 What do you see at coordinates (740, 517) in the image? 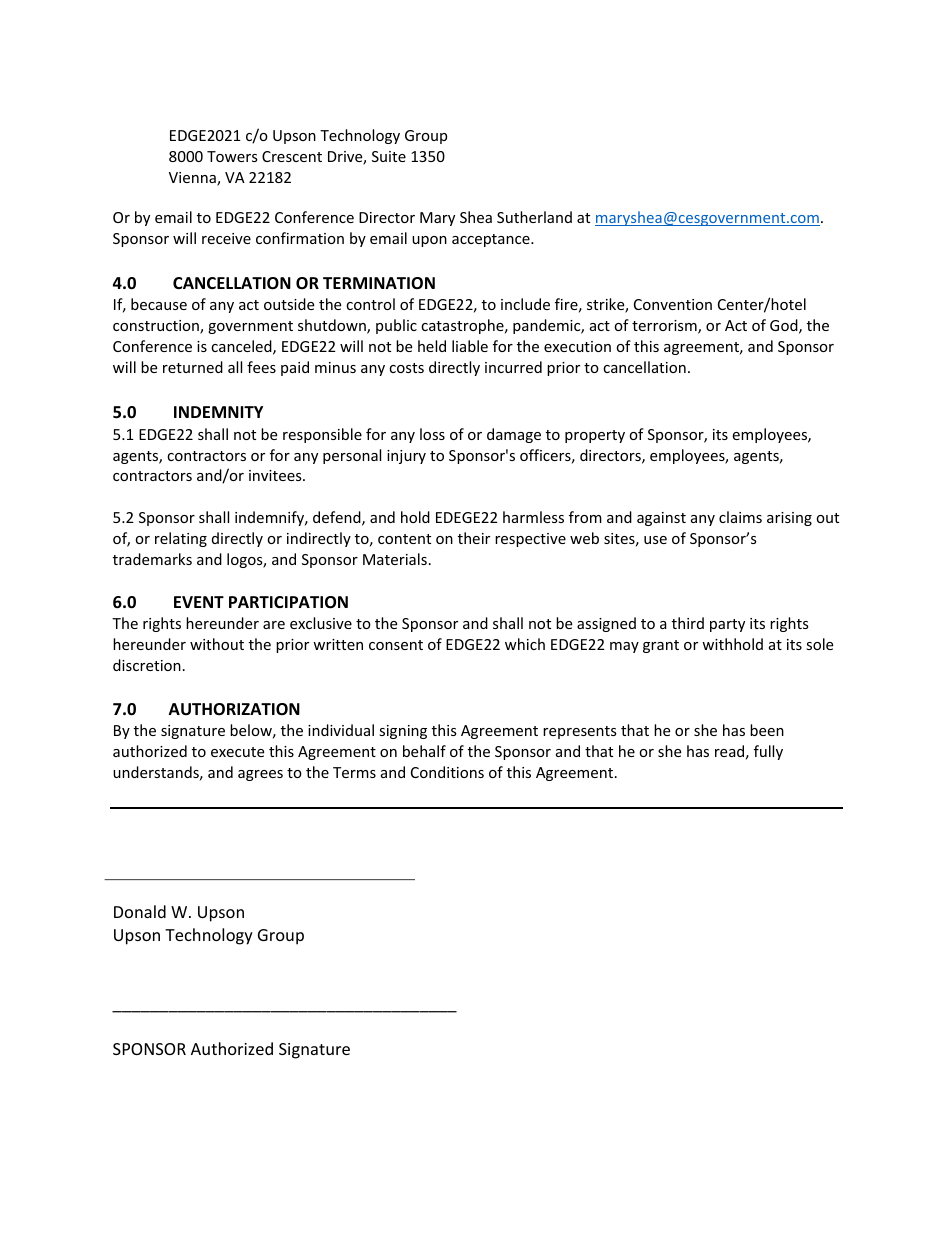
I see `claims` at bounding box center [740, 517].
